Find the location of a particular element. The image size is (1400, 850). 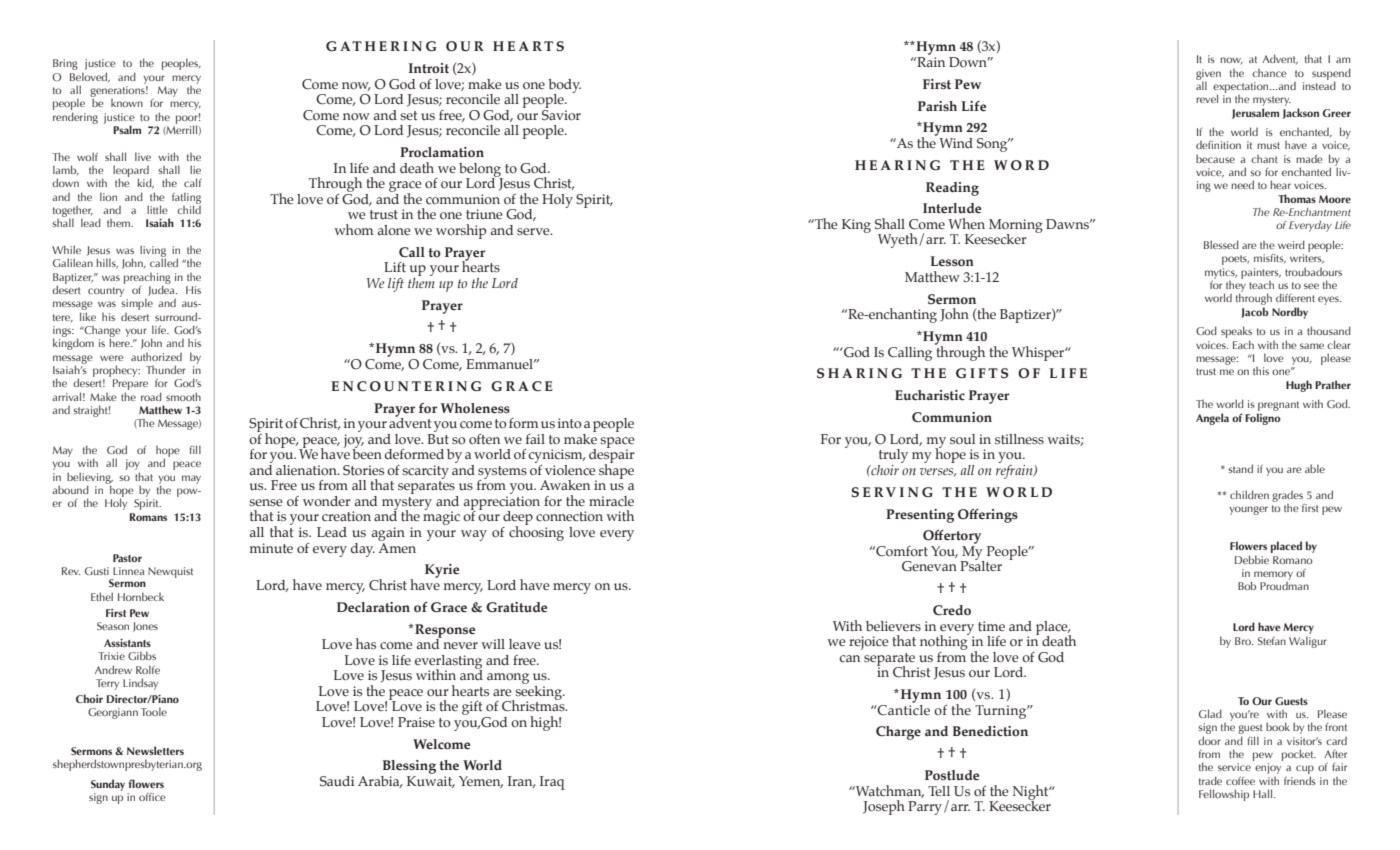

SHARING is located at coordinates (859, 373).
